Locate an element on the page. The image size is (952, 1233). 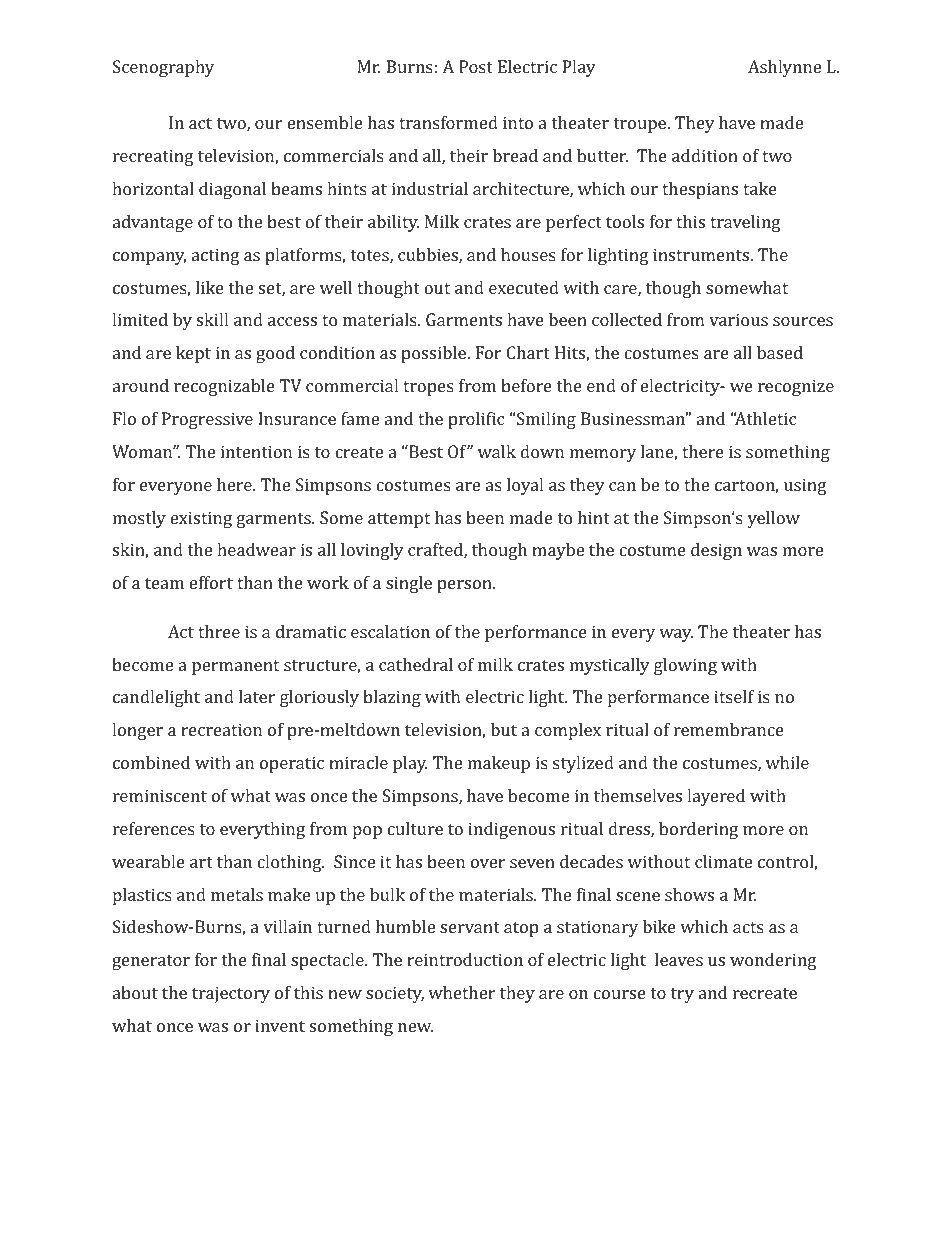
existing is located at coordinates (201, 519).
